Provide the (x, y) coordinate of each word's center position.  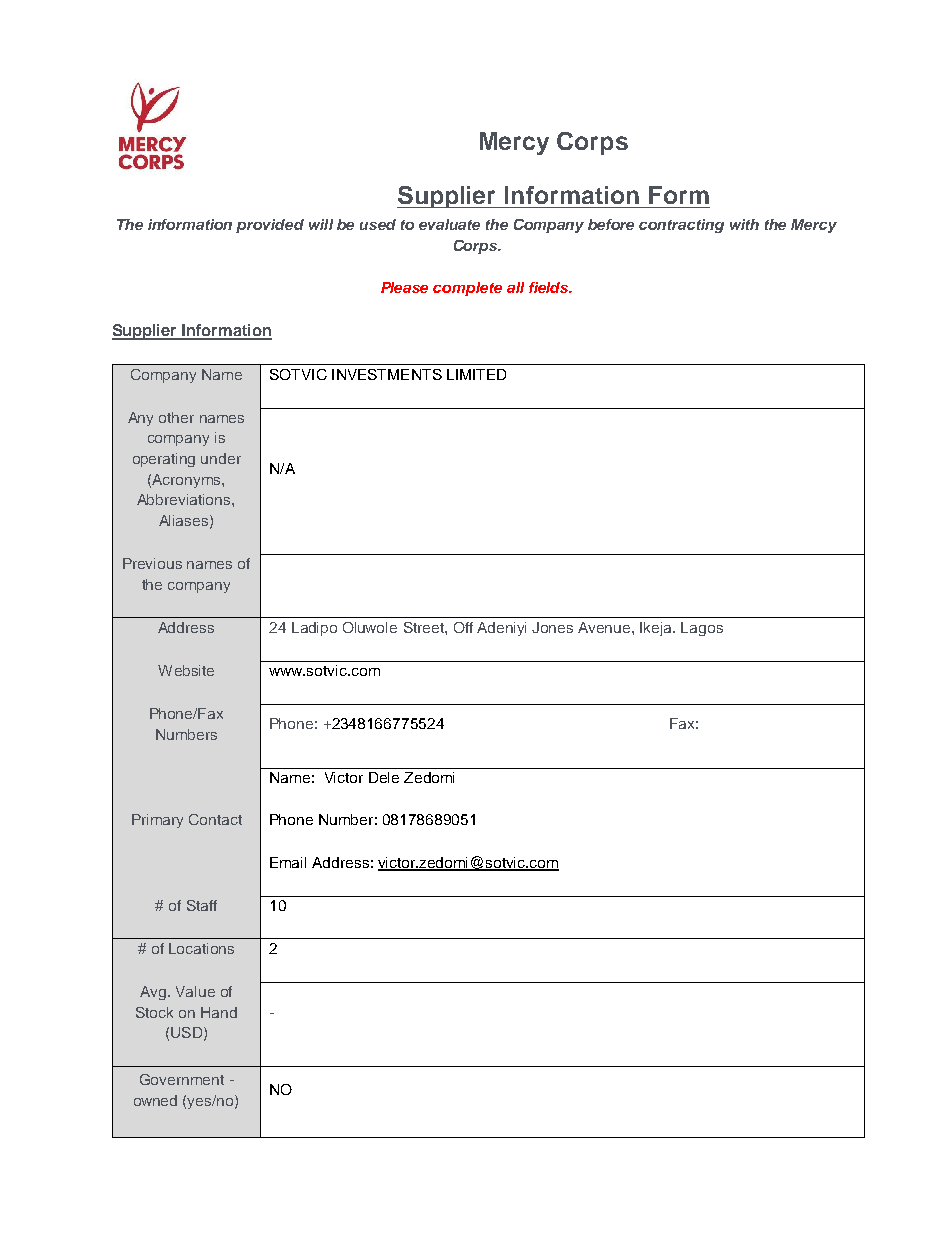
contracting (681, 226)
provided (270, 226)
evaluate (449, 224)
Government (182, 1079)
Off (463, 627)
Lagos (702, 629)
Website (186, 670)
